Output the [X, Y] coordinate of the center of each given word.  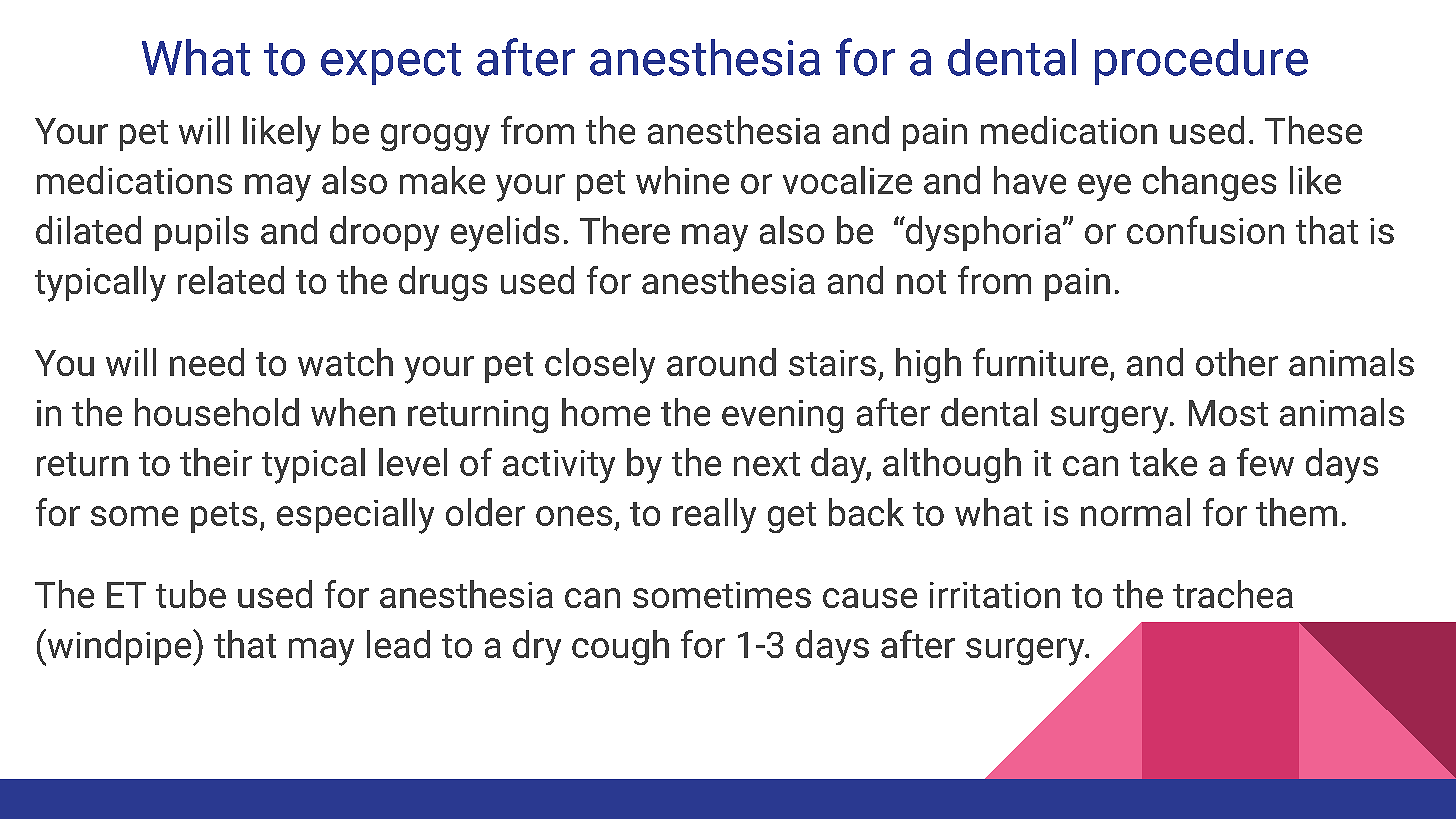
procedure [1201, 62]
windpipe [119, 647]
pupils [201, 233]
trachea [1233, 594]
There [625, 230]
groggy [435, 138]
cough [620, 647]
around [721, 362]
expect [391, 64]
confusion [1205, 230]
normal [1135, 512]
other [1237, 362]
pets [224, 517]
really [714, 515]
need [207, 362]
